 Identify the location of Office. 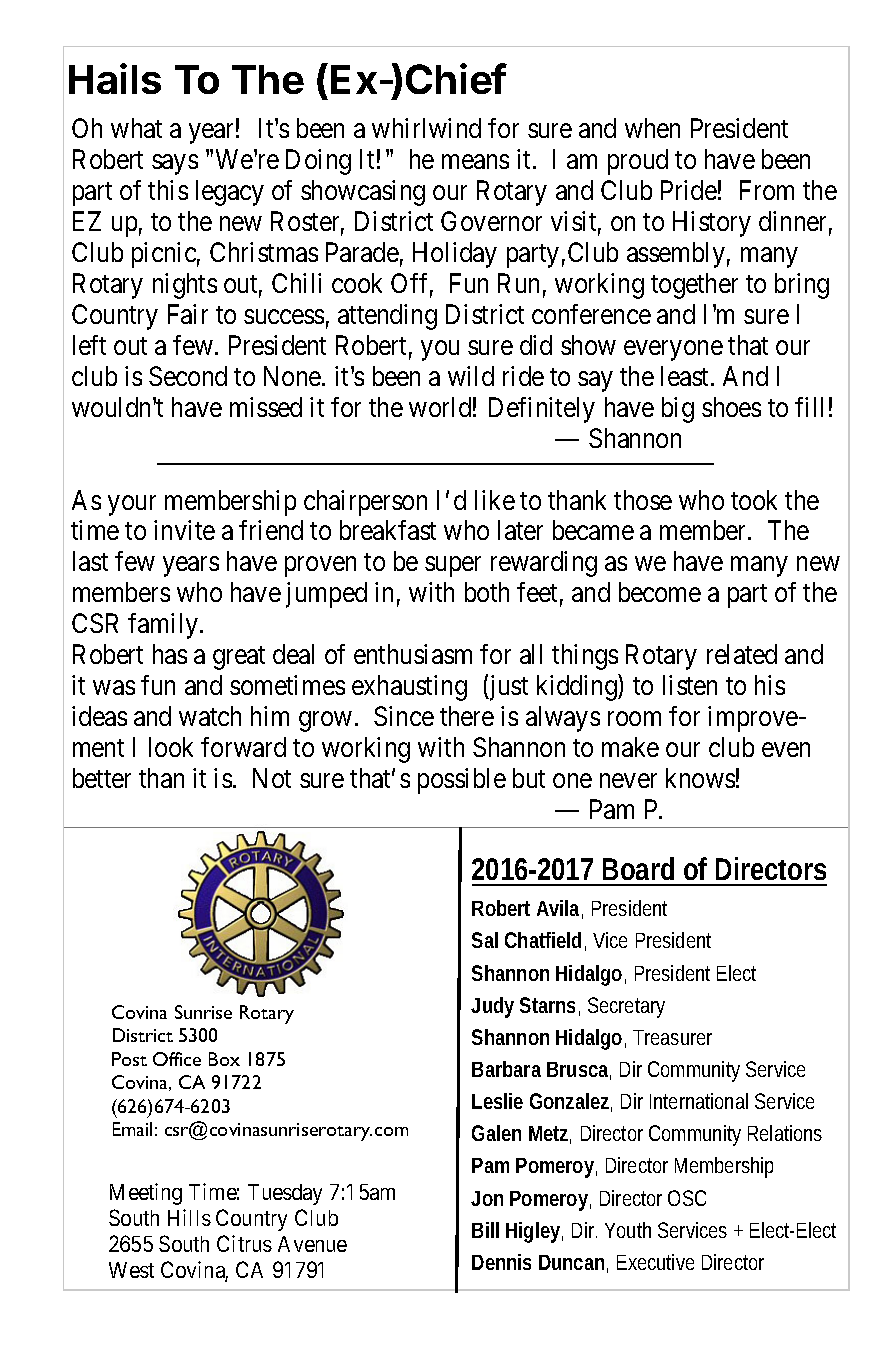
(177, 1059).
